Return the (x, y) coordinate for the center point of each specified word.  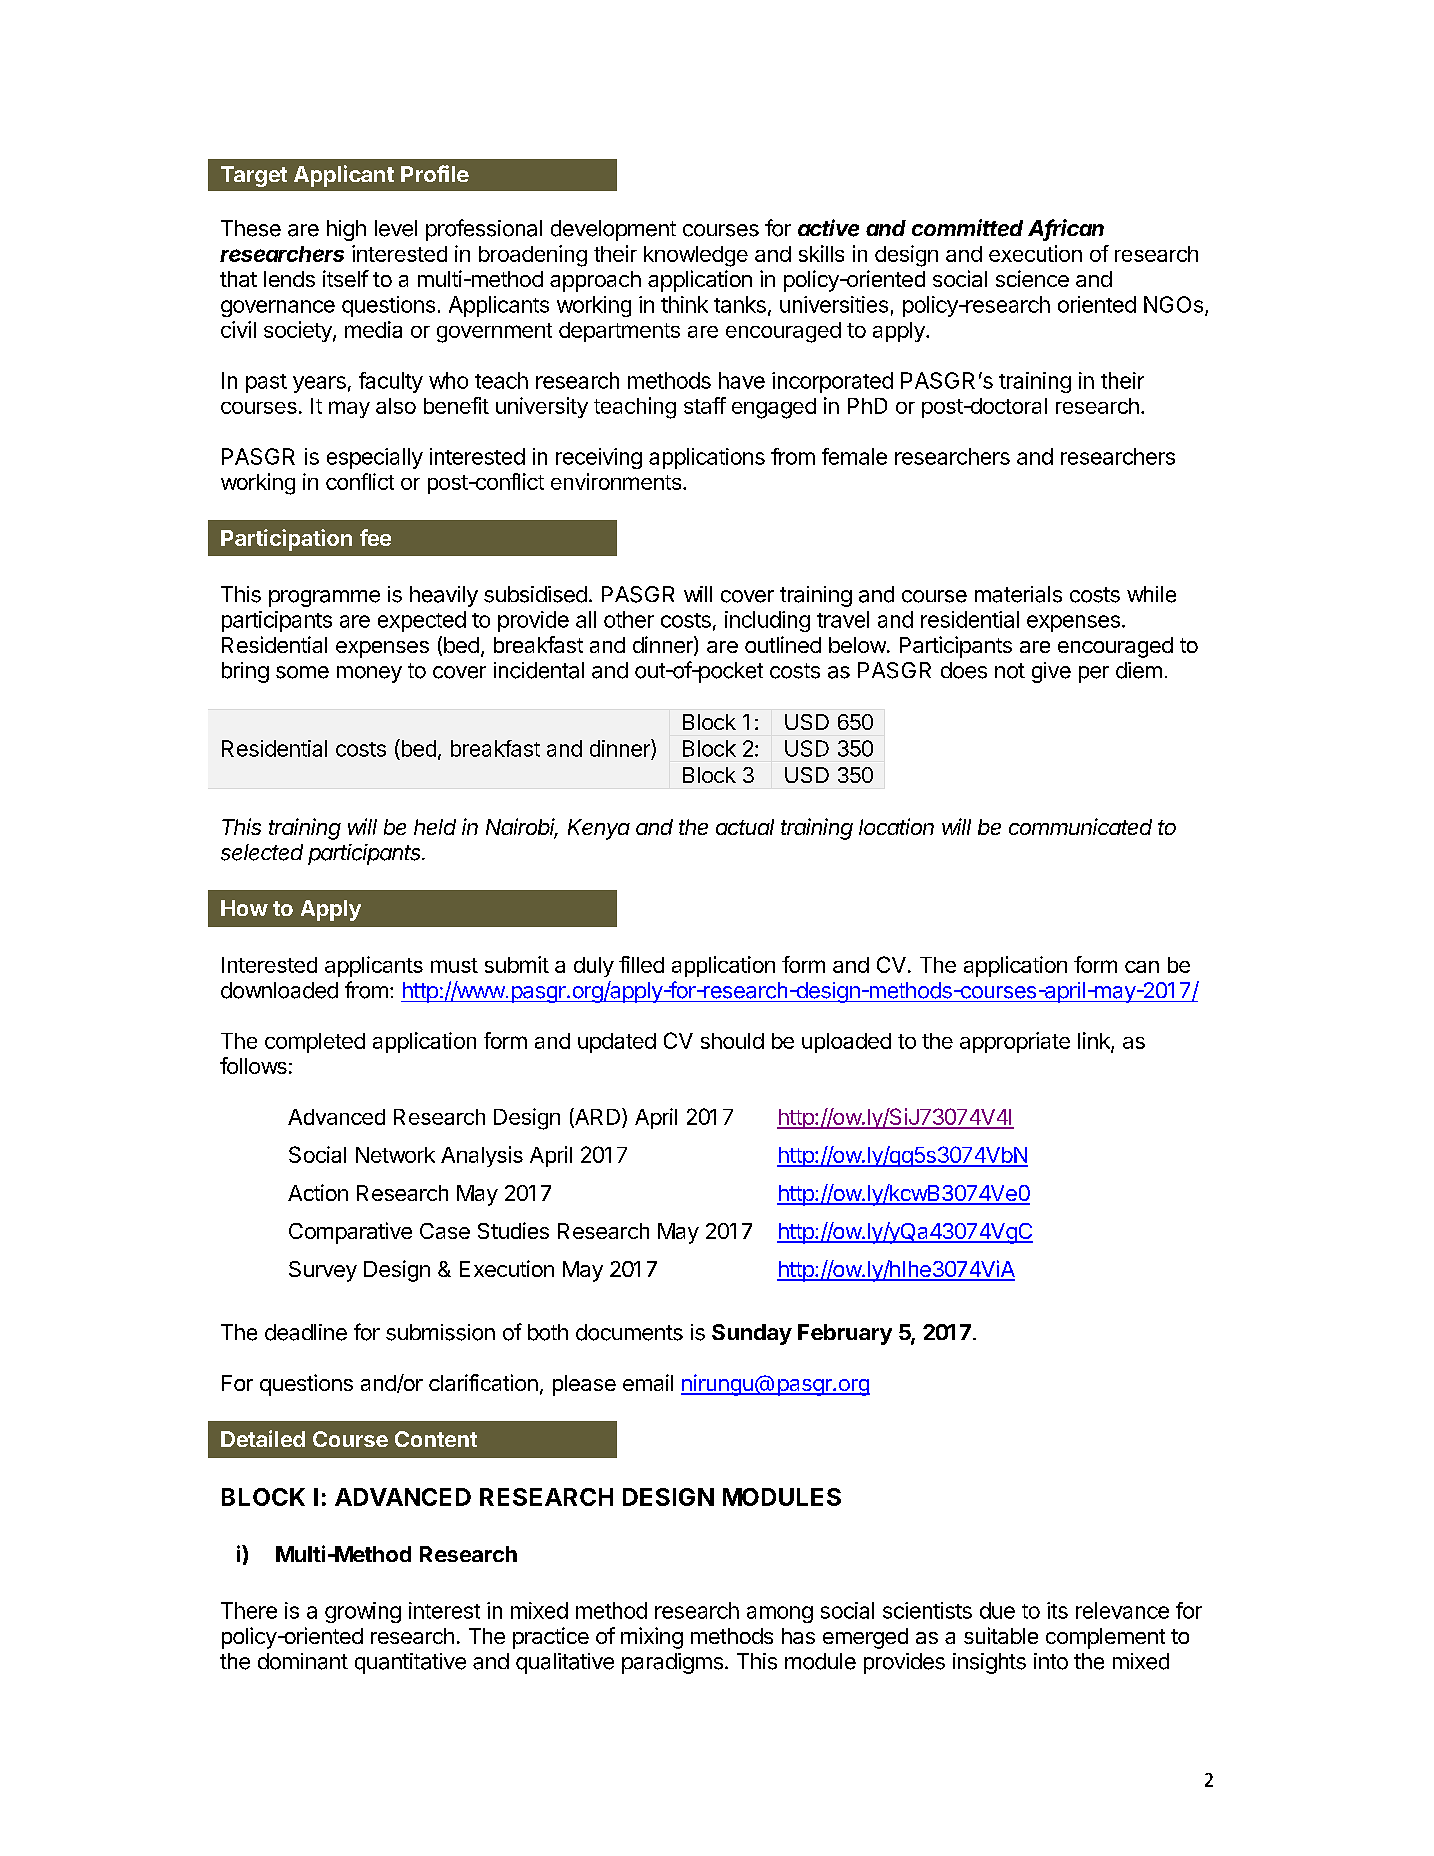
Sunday (752, 1334)
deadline (306, 1332)
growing (363, 1612)
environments (616, 481)
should (732, 1041)
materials (1018, 594)
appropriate (1015, 1042)
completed (315, 1043)
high (346, 230)
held (435, 827)
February (845, 1334)
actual (745, 827)
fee (375, 537)
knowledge (696, 256)
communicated (1080, 826)
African (1066, 229)
